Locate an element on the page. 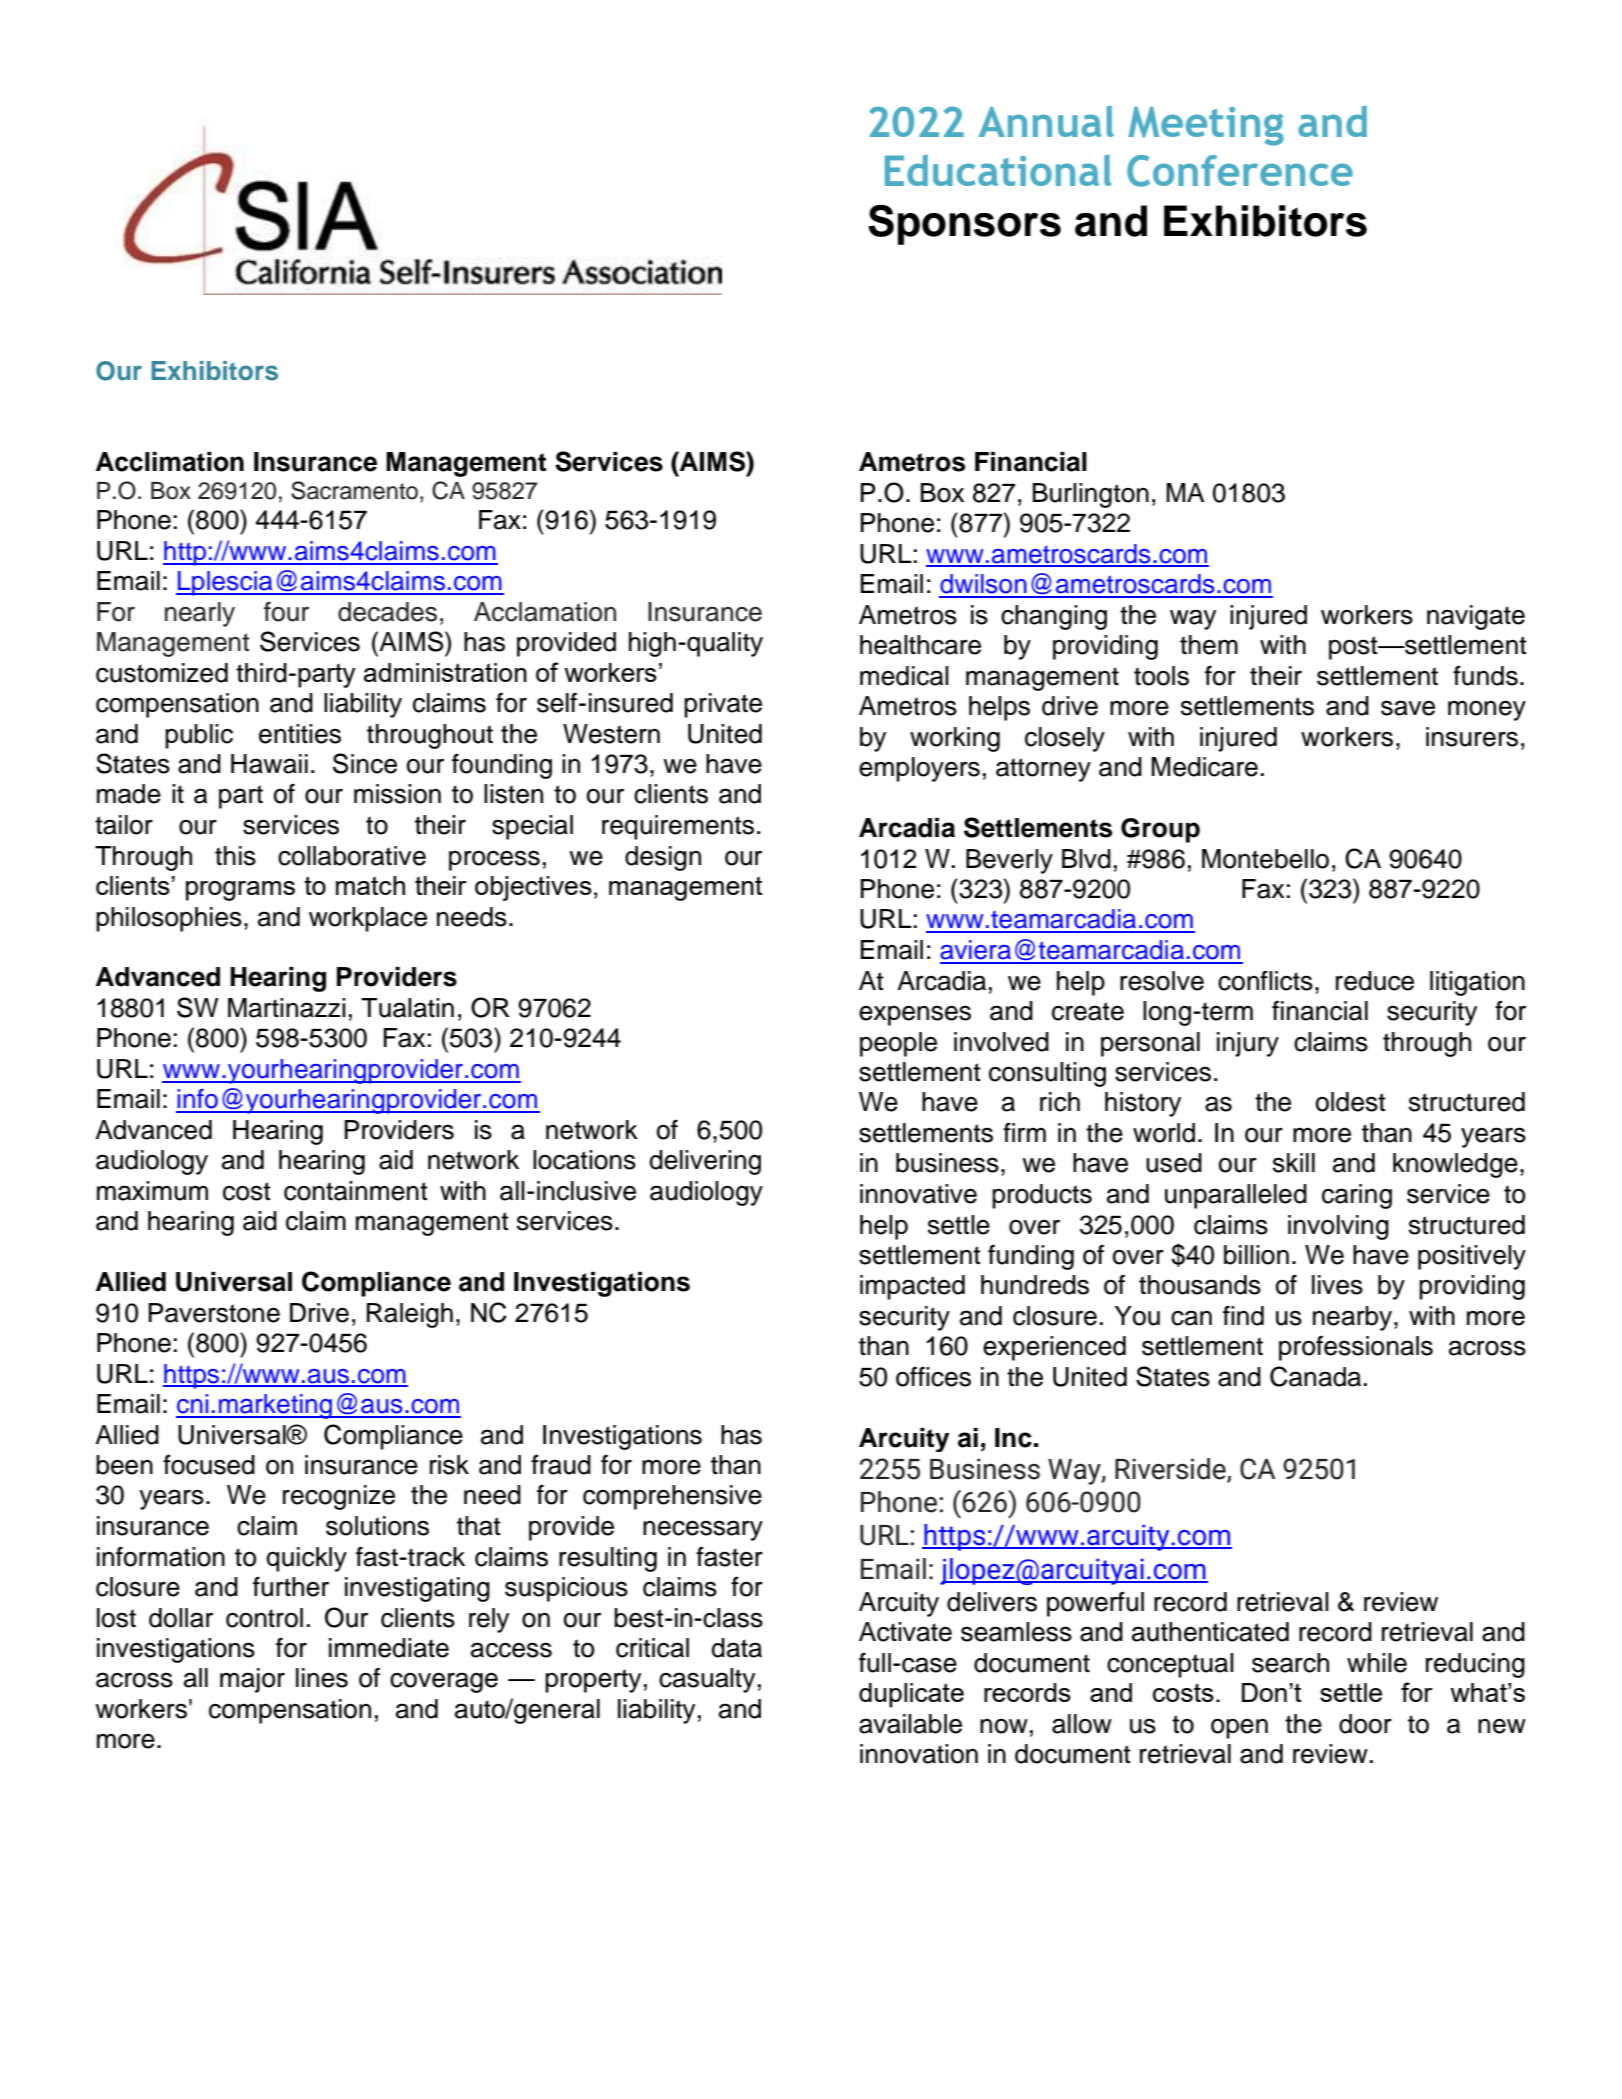 Image resolution: width=1622 pixels, height=2099 pixels. expenses is located at coordinates (915, 1015).
